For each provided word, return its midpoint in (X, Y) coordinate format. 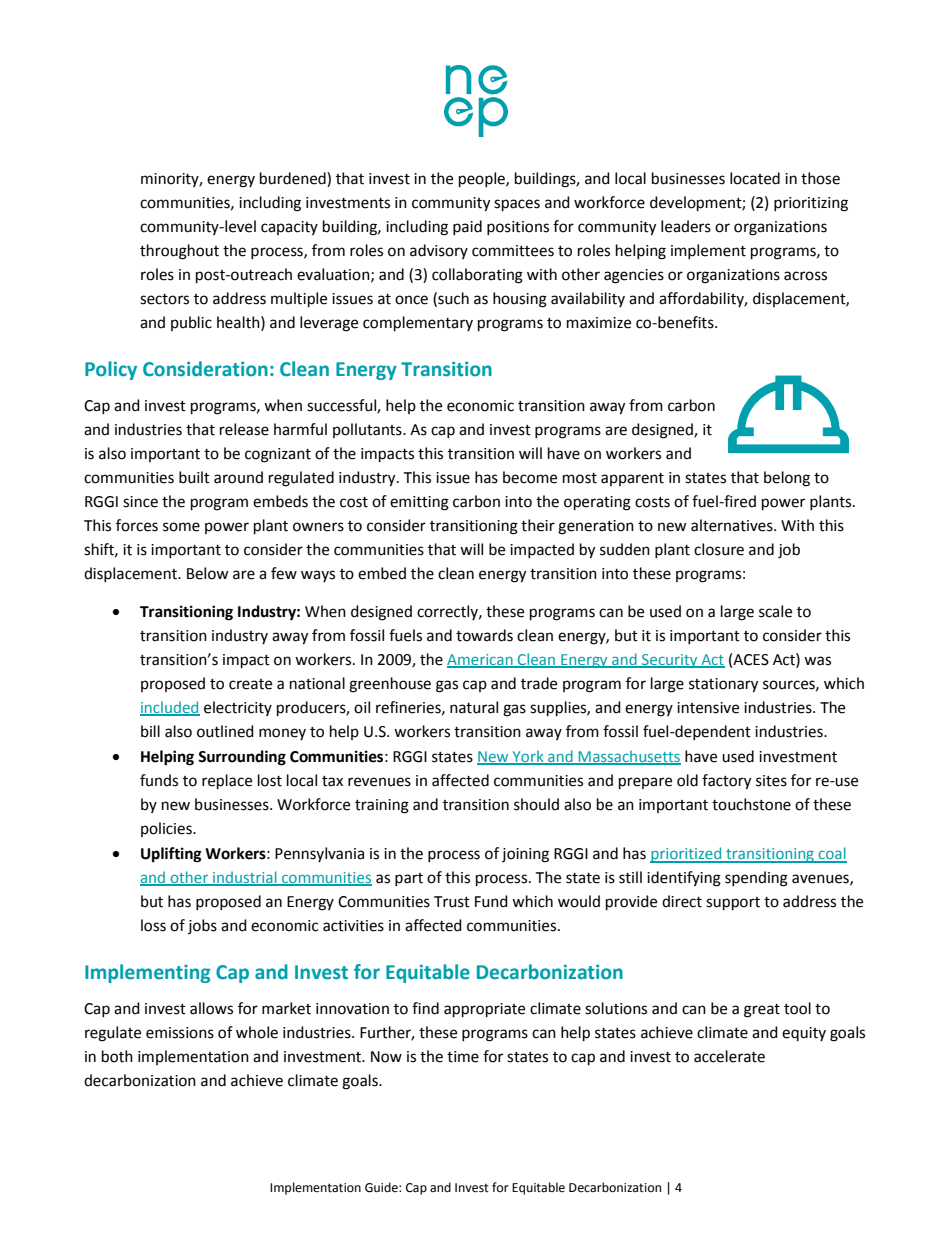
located (755, 178)
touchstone (751, 804)
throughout (179, 252)
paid (467, 227)
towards (484, 635)
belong (787, 479)
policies (167, 829)
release (244, 429)
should (536, 804)
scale (775, 611)
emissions (180, 1033)
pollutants (368, 430)
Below (208, 573)
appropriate (484, 1010)
